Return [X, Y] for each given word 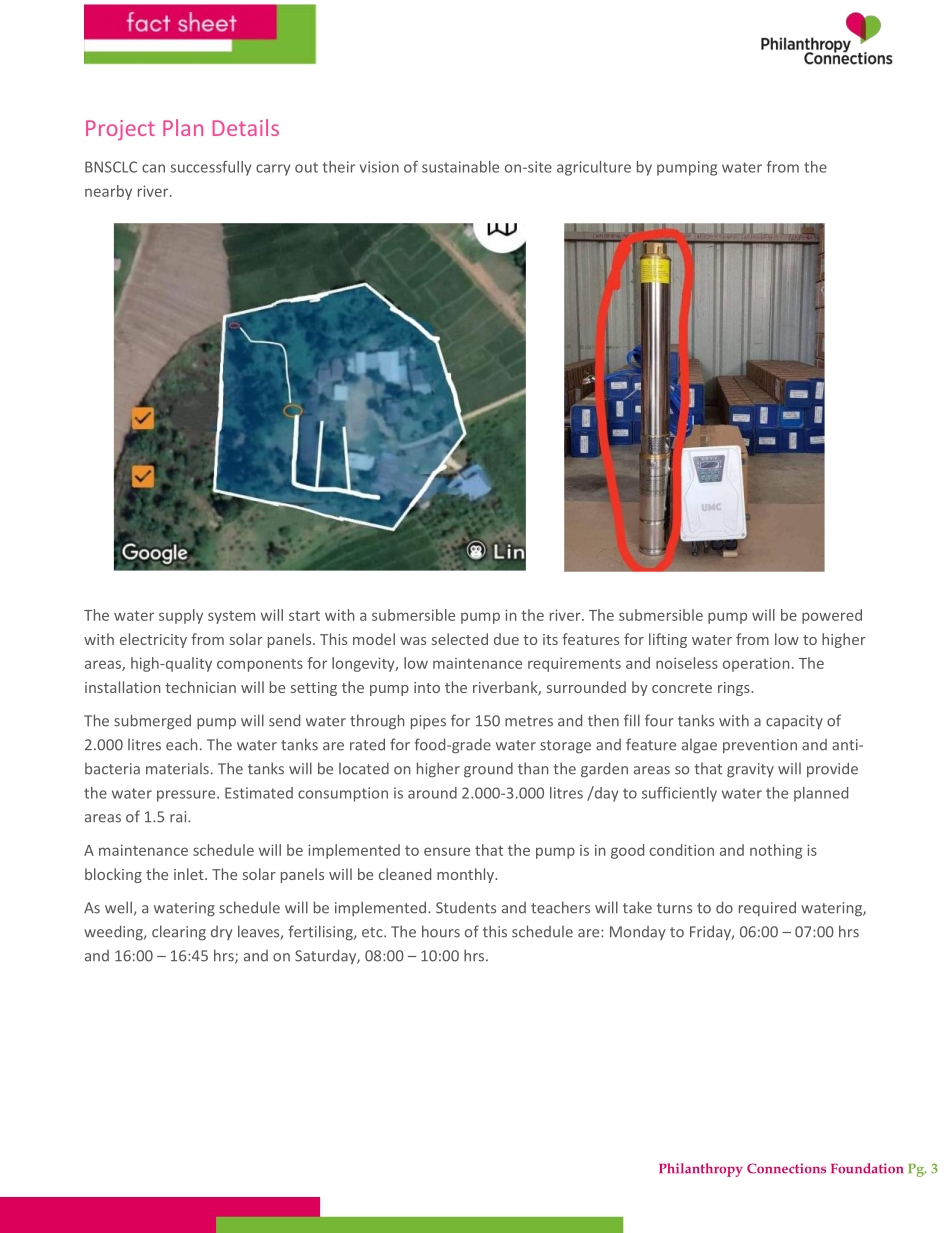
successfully [210, 168]
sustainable [460, 167]
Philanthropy [701, 1170]
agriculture [594, 168]
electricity [153, 640]
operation [756, 664]
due [506, 639]
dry [222, 933]
